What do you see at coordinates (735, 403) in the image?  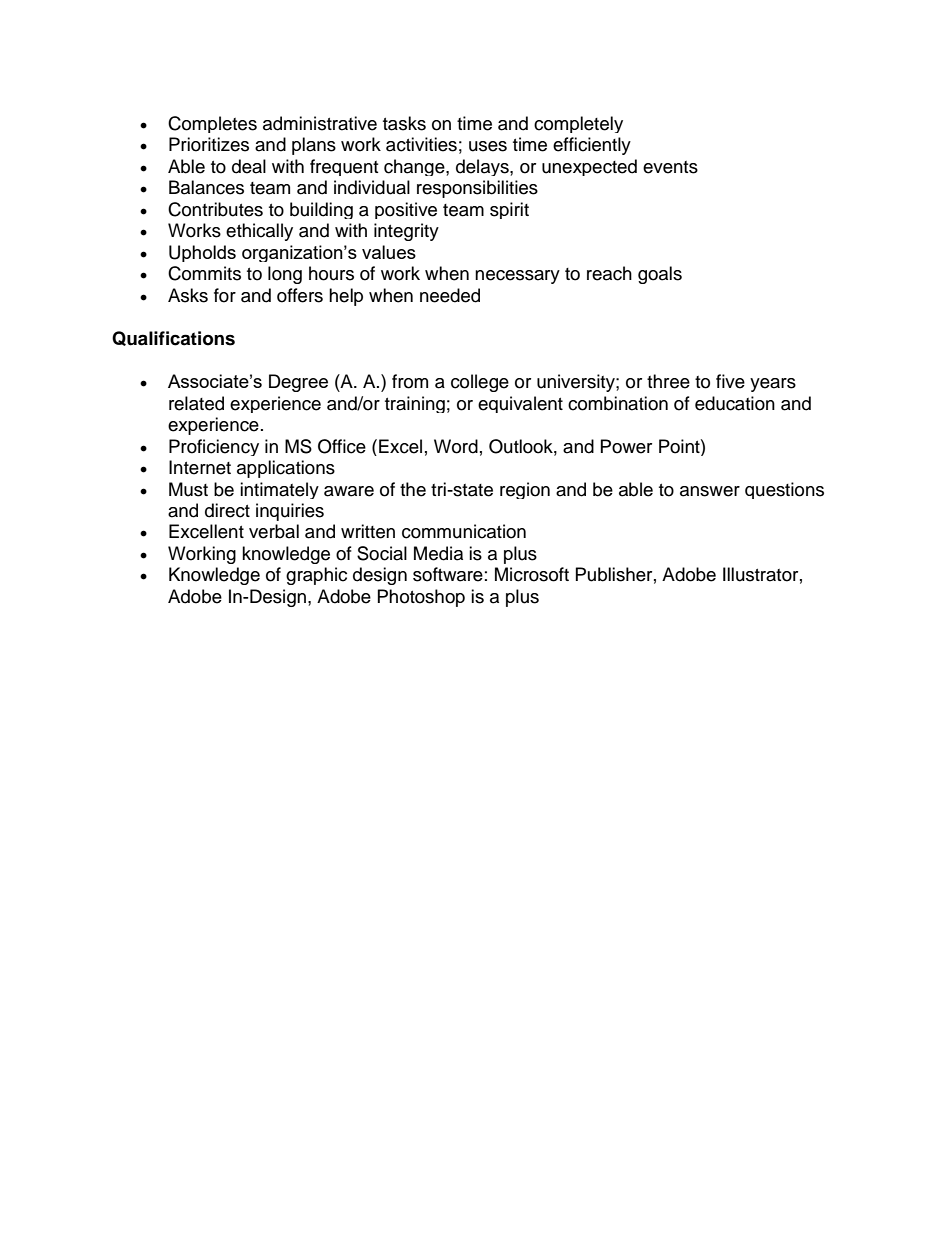 I see `education` at bounding box center [735, 403].
